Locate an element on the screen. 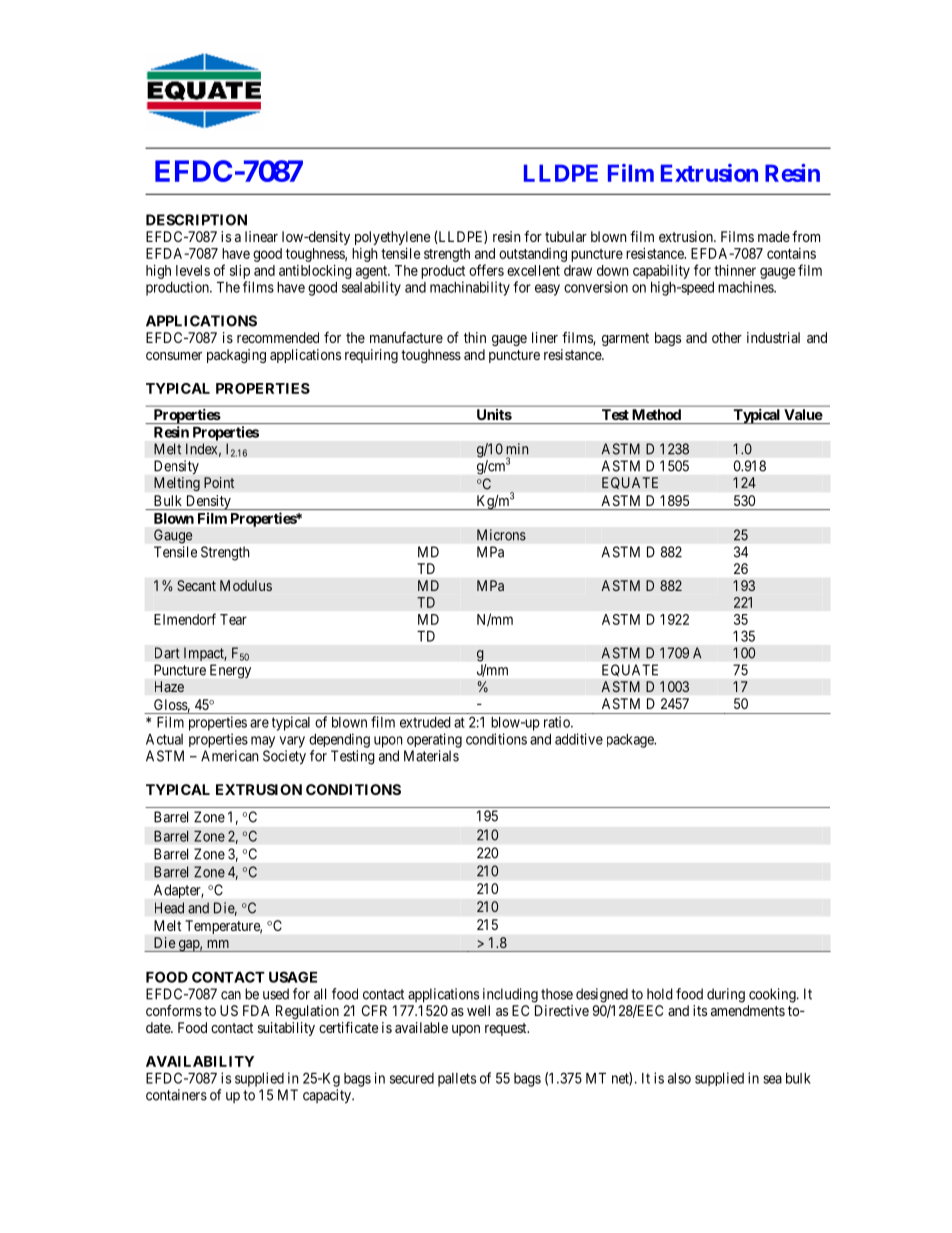  linear is located at coordinates (261, 236).
